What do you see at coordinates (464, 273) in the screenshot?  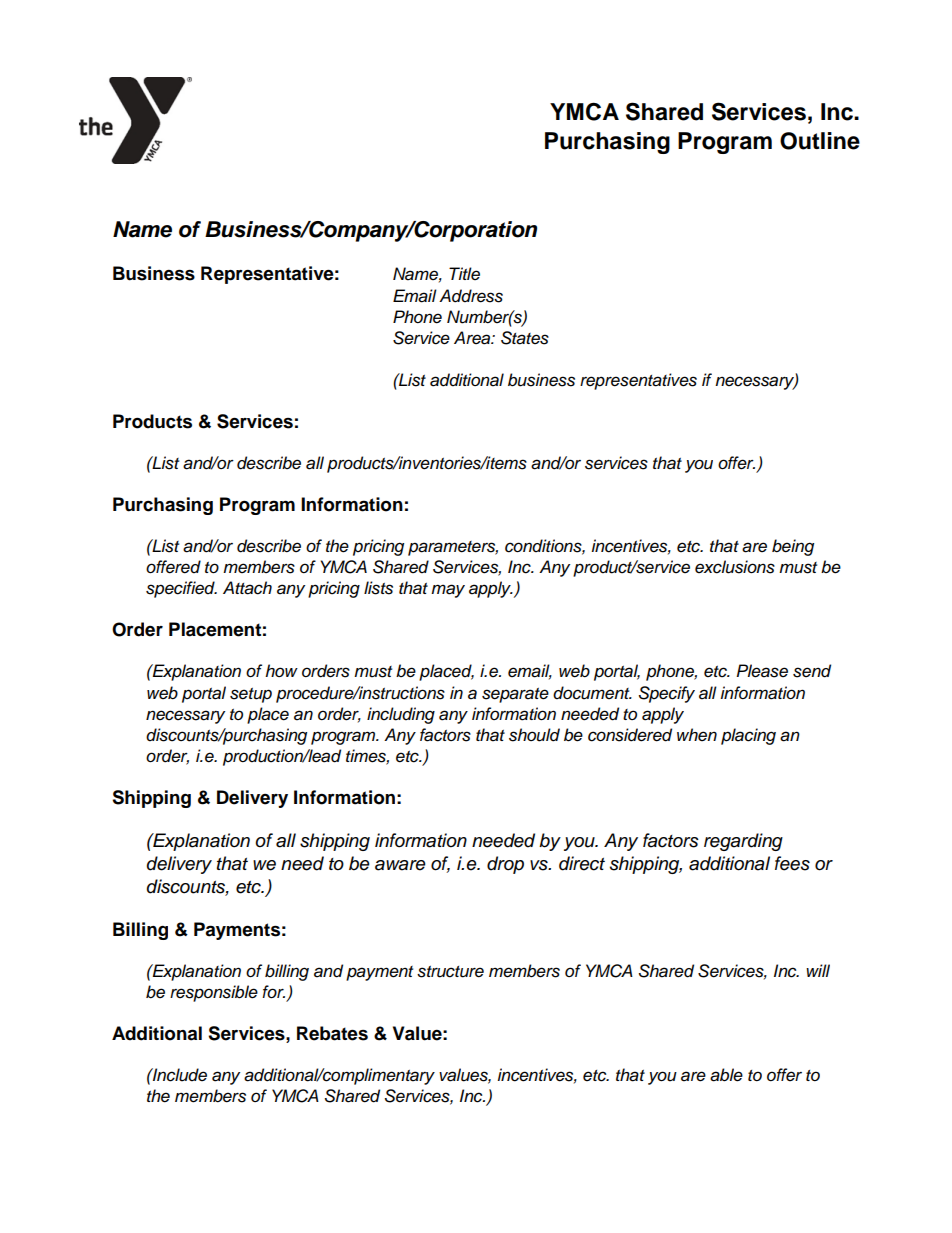 I see `Title` at bounding box center [464, 273].
